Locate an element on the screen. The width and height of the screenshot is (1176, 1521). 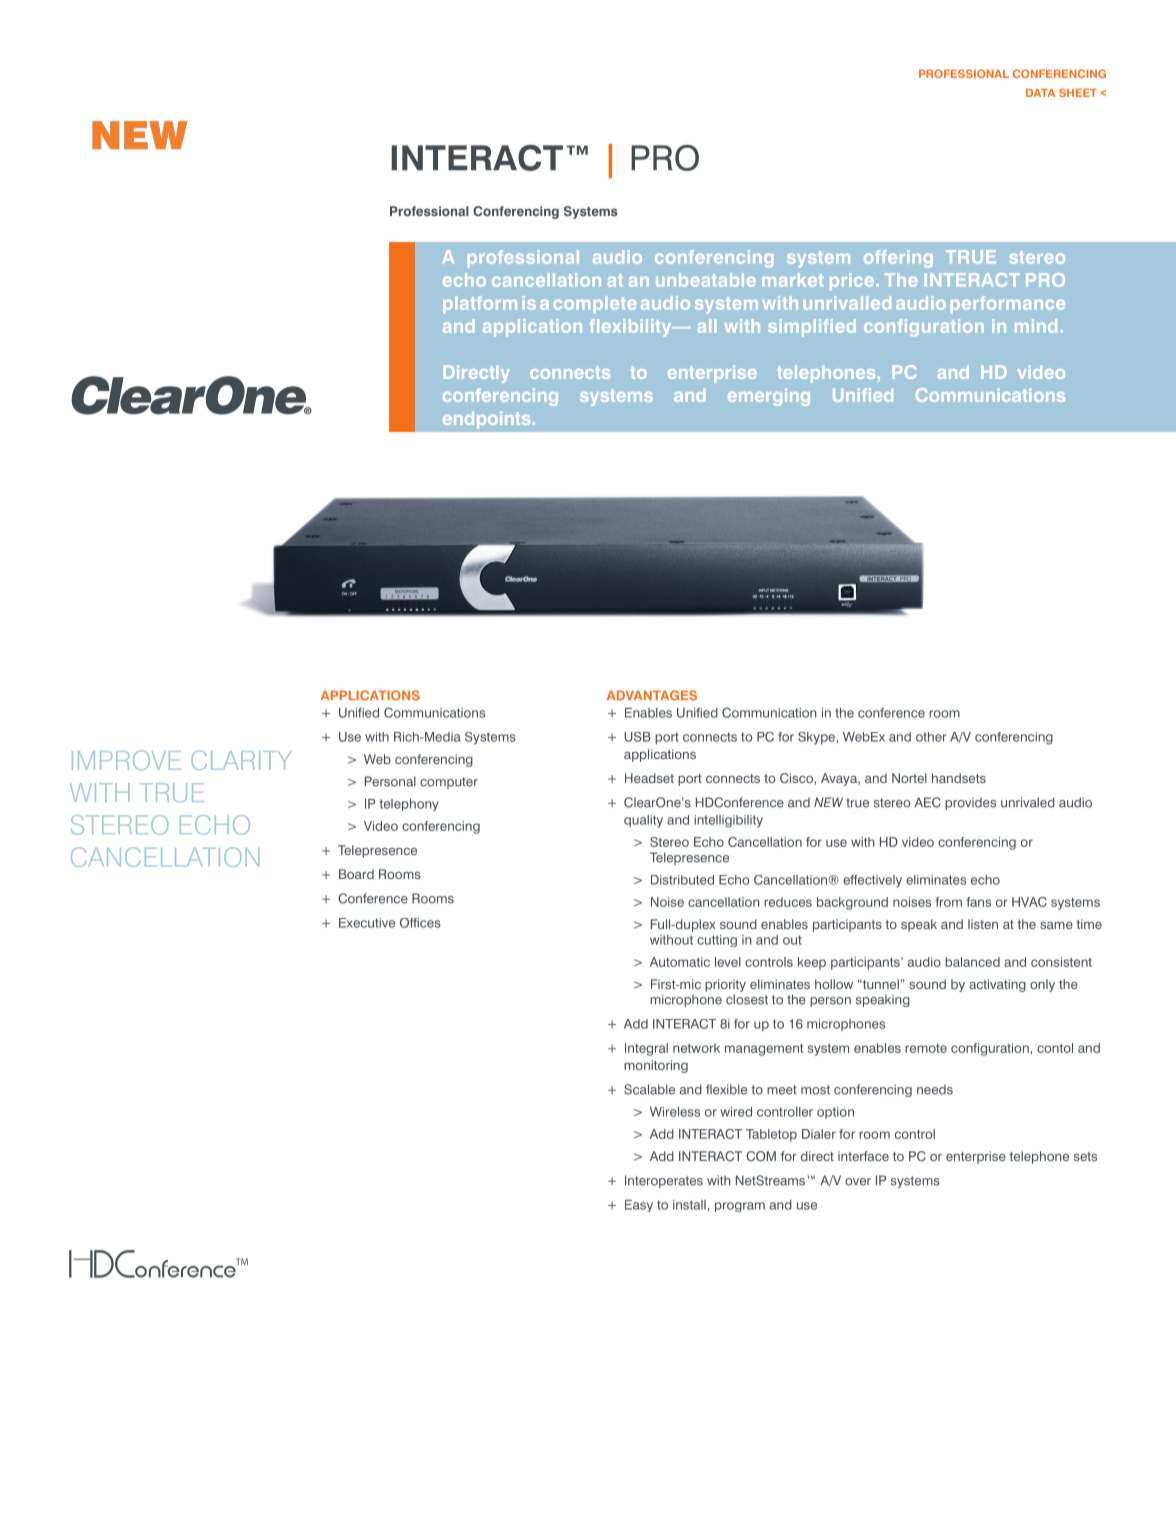
Distributed is located at coordinates (682, 880).
